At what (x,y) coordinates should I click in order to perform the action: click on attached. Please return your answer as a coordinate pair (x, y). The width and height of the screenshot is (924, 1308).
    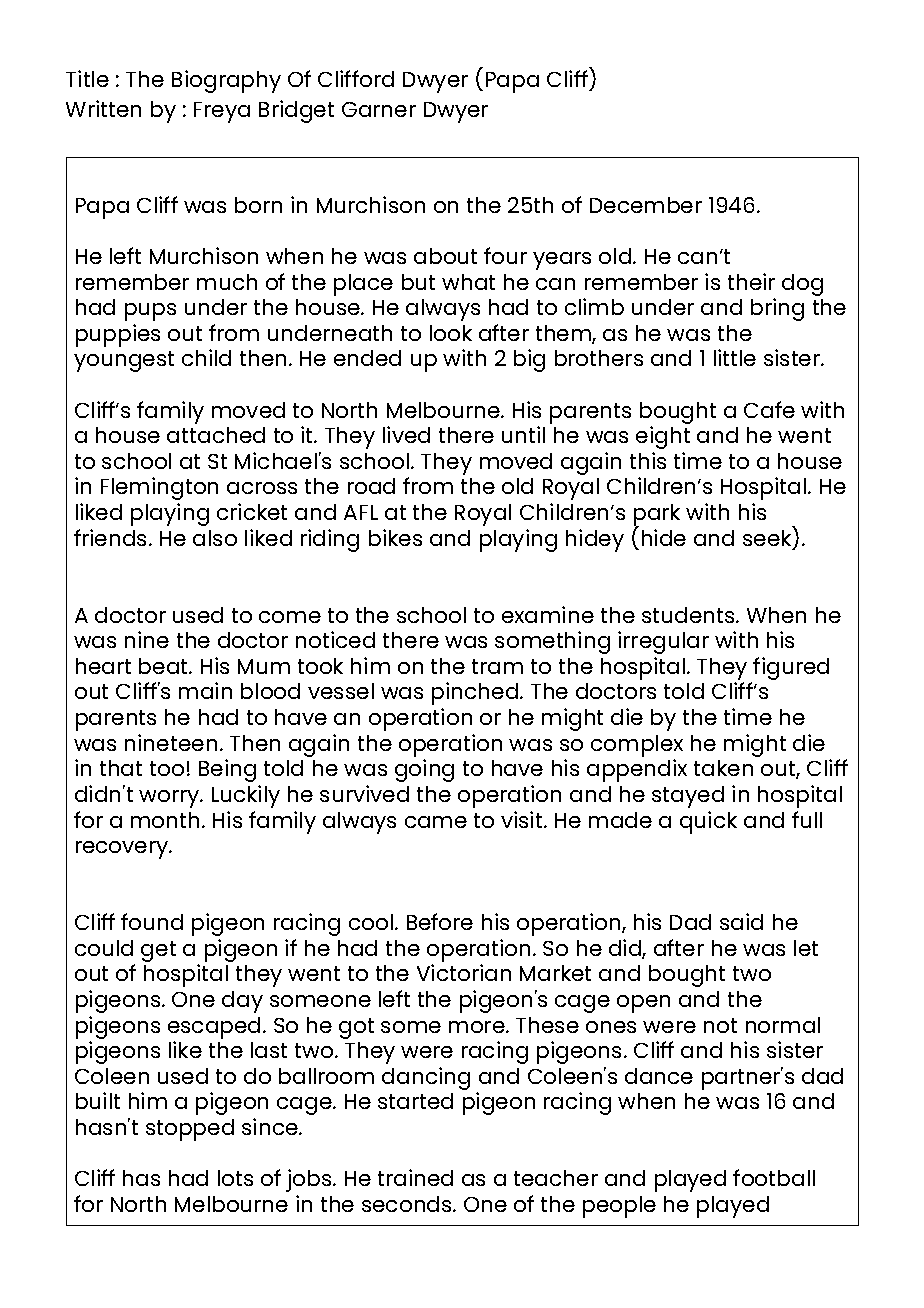
    Looking at the image, I should click on (216, 435).
